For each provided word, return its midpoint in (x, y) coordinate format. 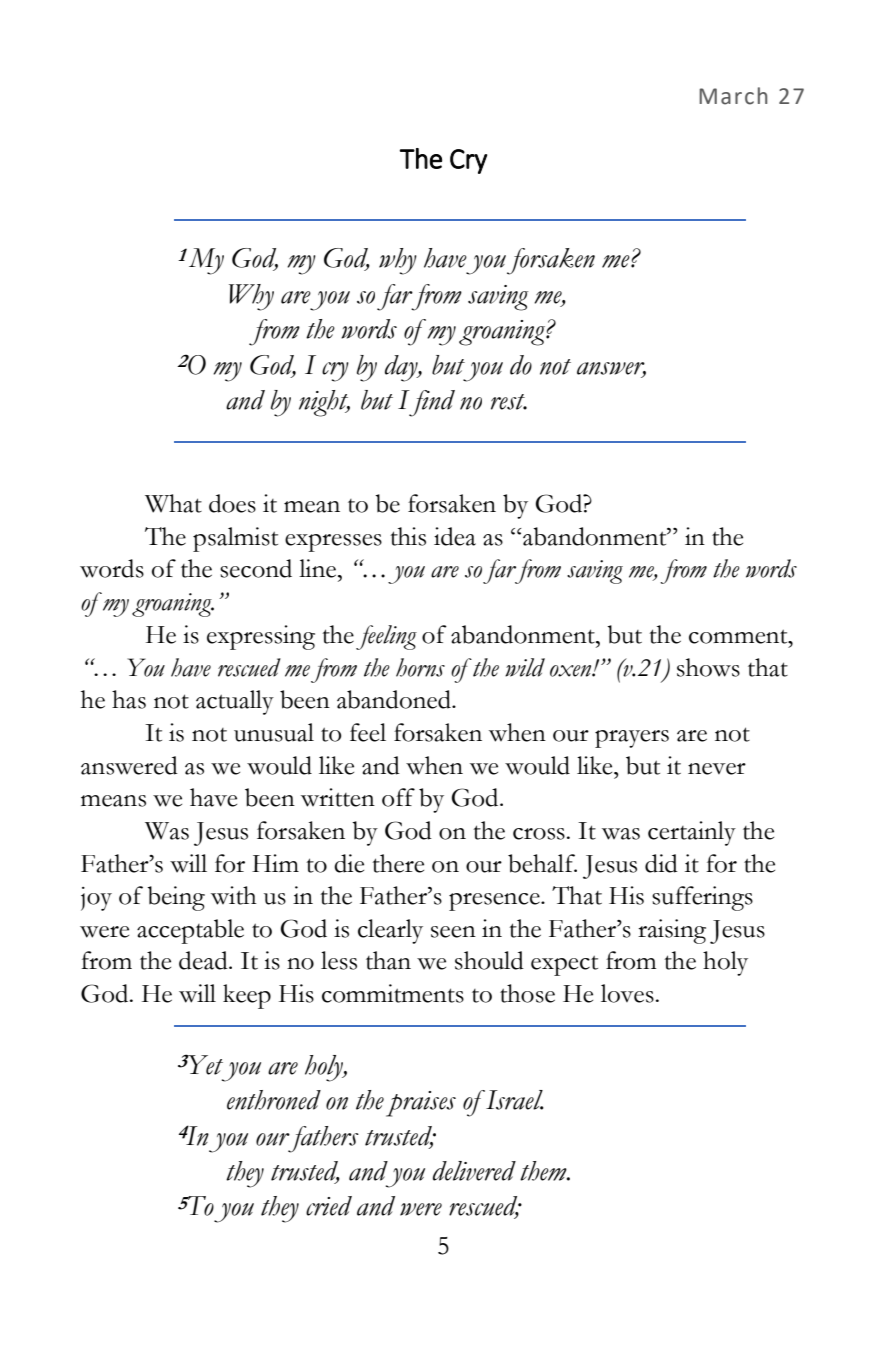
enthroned (274, 1100)
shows (708, 667)
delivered (474, 1171)
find (432, 403)
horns (420, 667)
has (129, 699)
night (324, 403)
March (733, 96)
